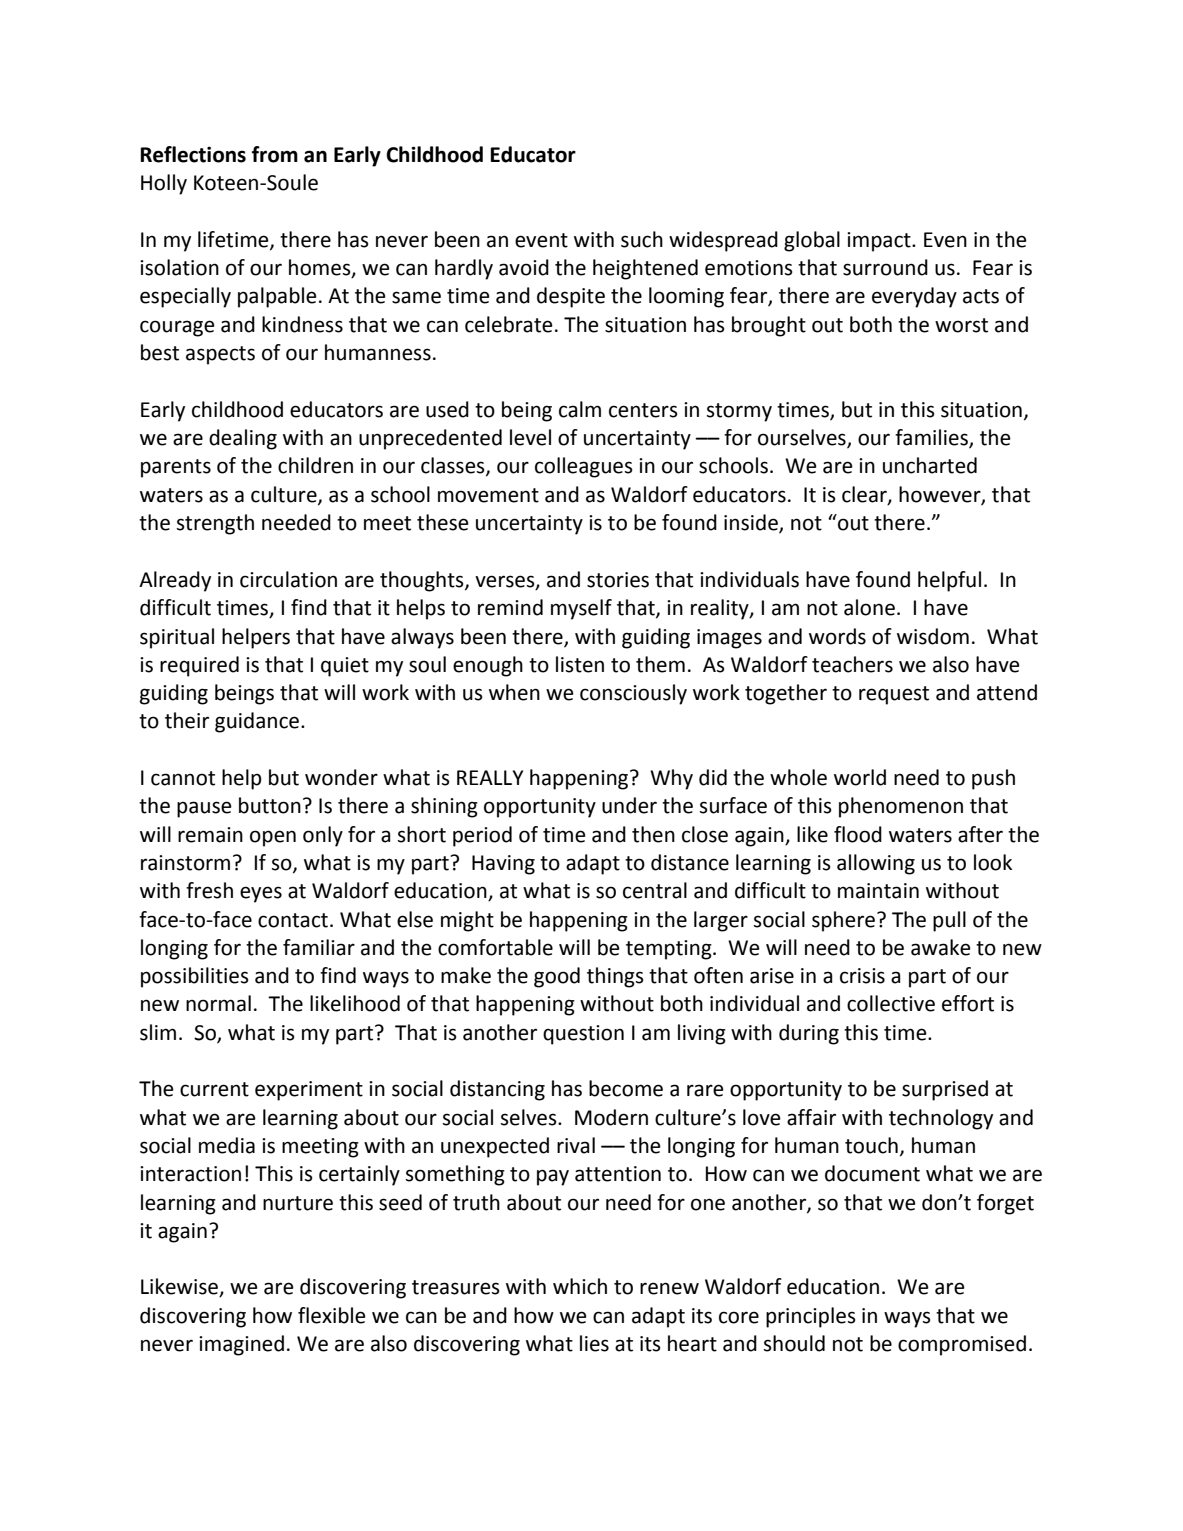 The image size is (1183, 1531). What do you see at coordinates (962, 1345) in the document?
I see `compromised` at bounding box center [962, 1345].
